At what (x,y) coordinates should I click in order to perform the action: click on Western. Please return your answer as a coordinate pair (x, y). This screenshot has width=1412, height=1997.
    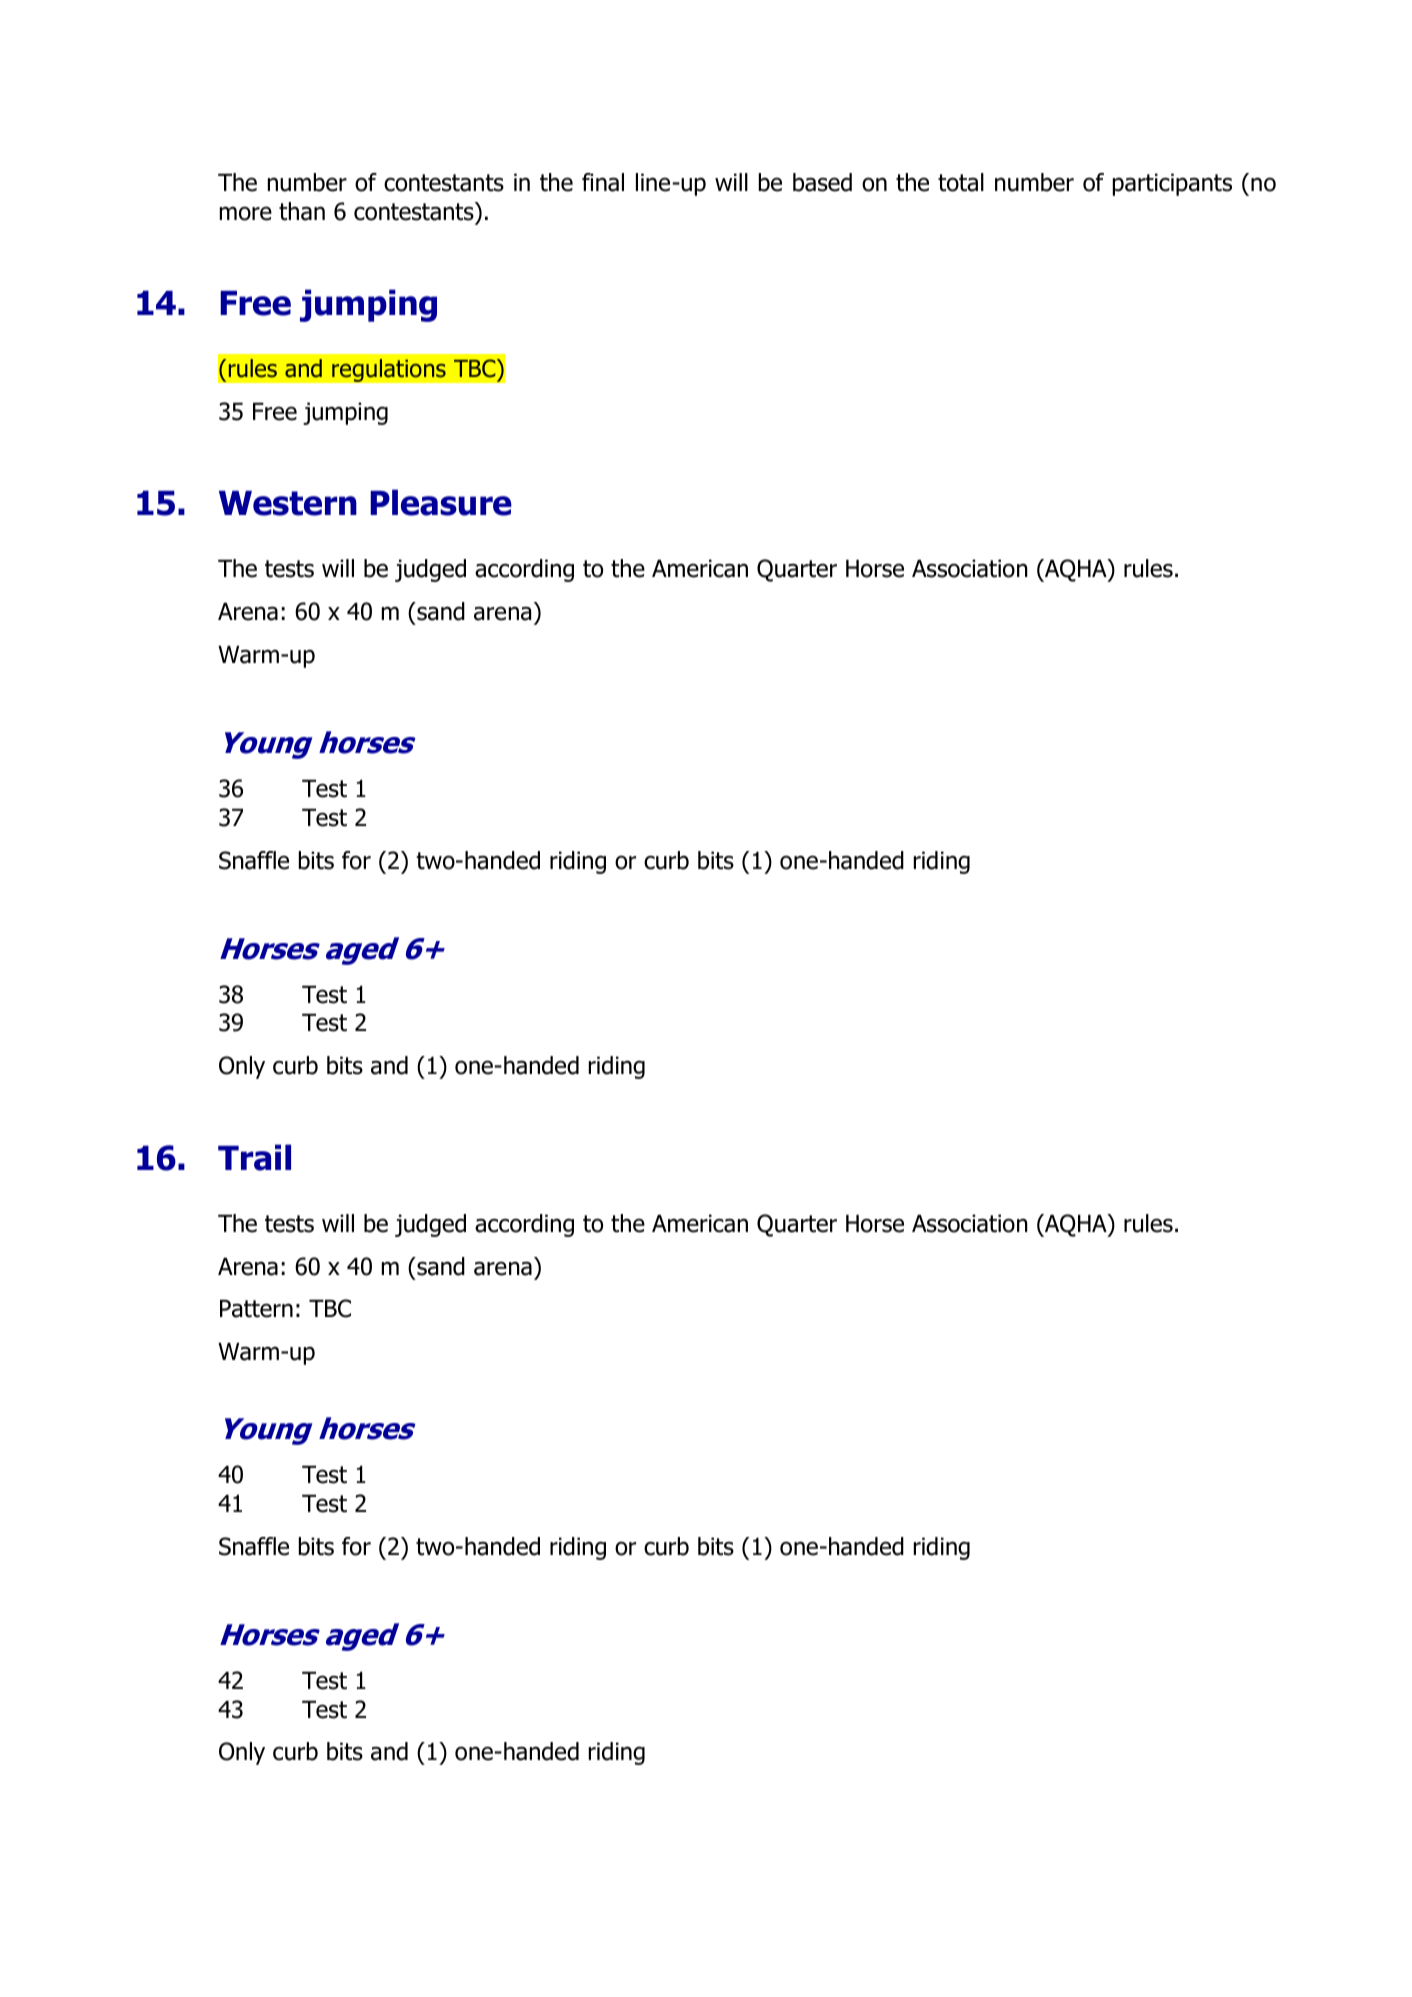
    Looking at the image, I should click on (288, 503).
